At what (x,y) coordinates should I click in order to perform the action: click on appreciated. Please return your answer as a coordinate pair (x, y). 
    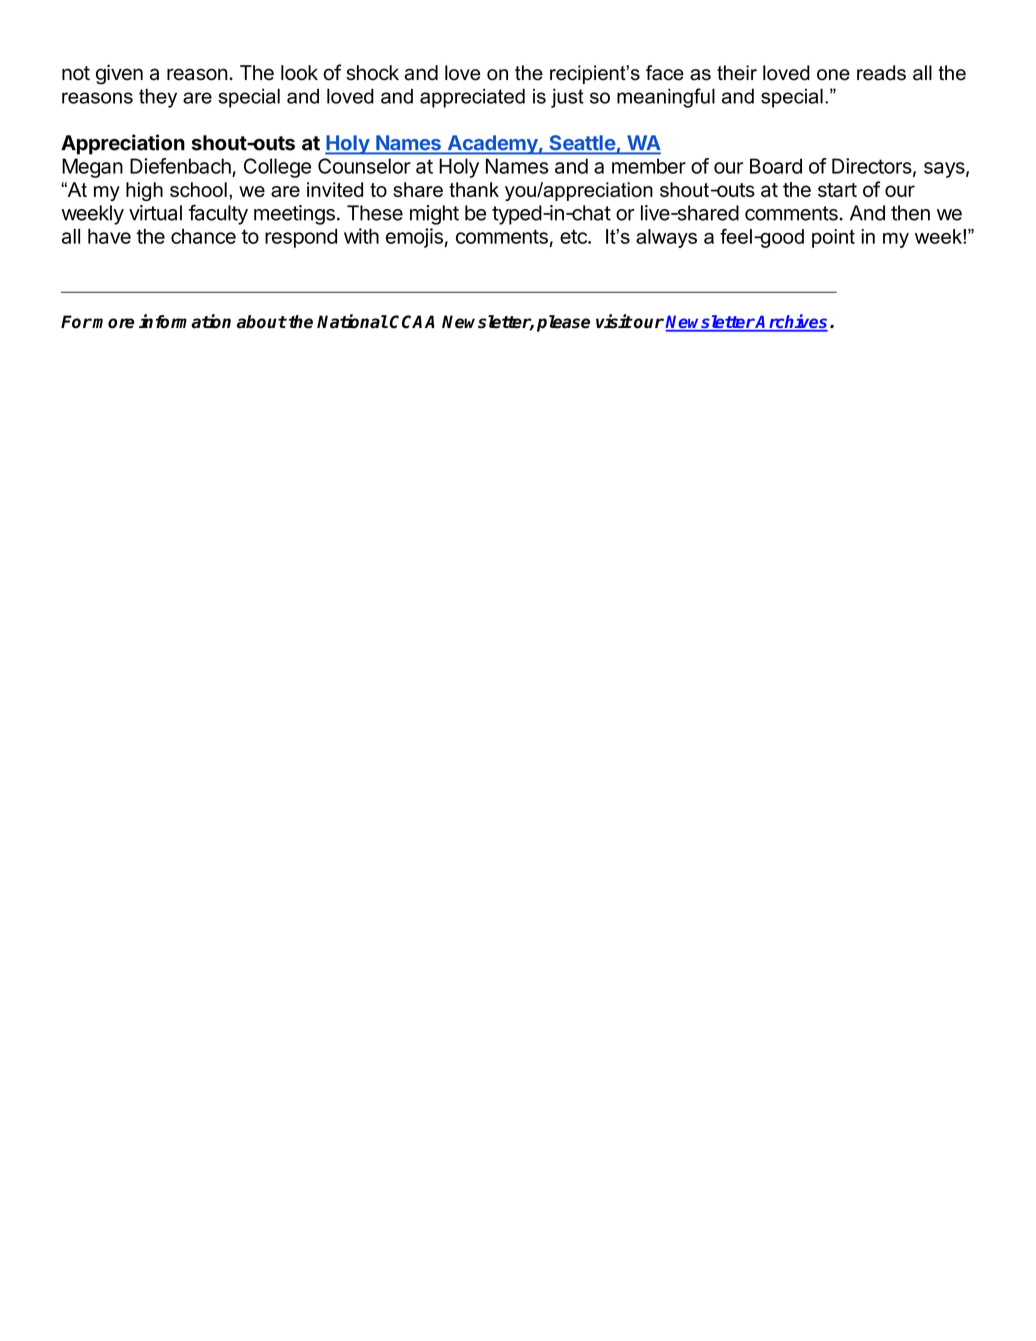
    Looking at the image, I should click on (472, 98).
